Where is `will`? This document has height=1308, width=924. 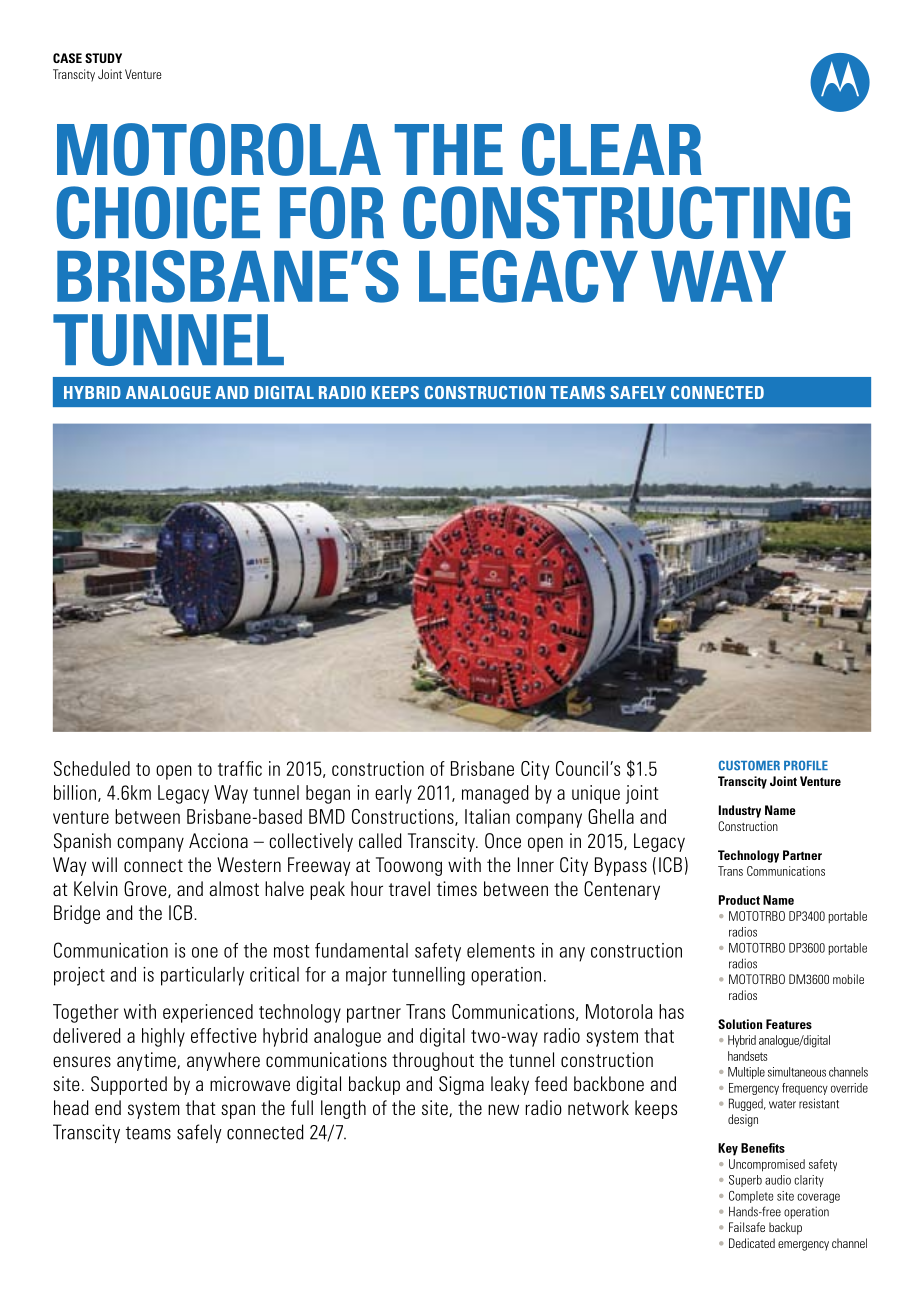
will is located at coordinates (104, 864).
